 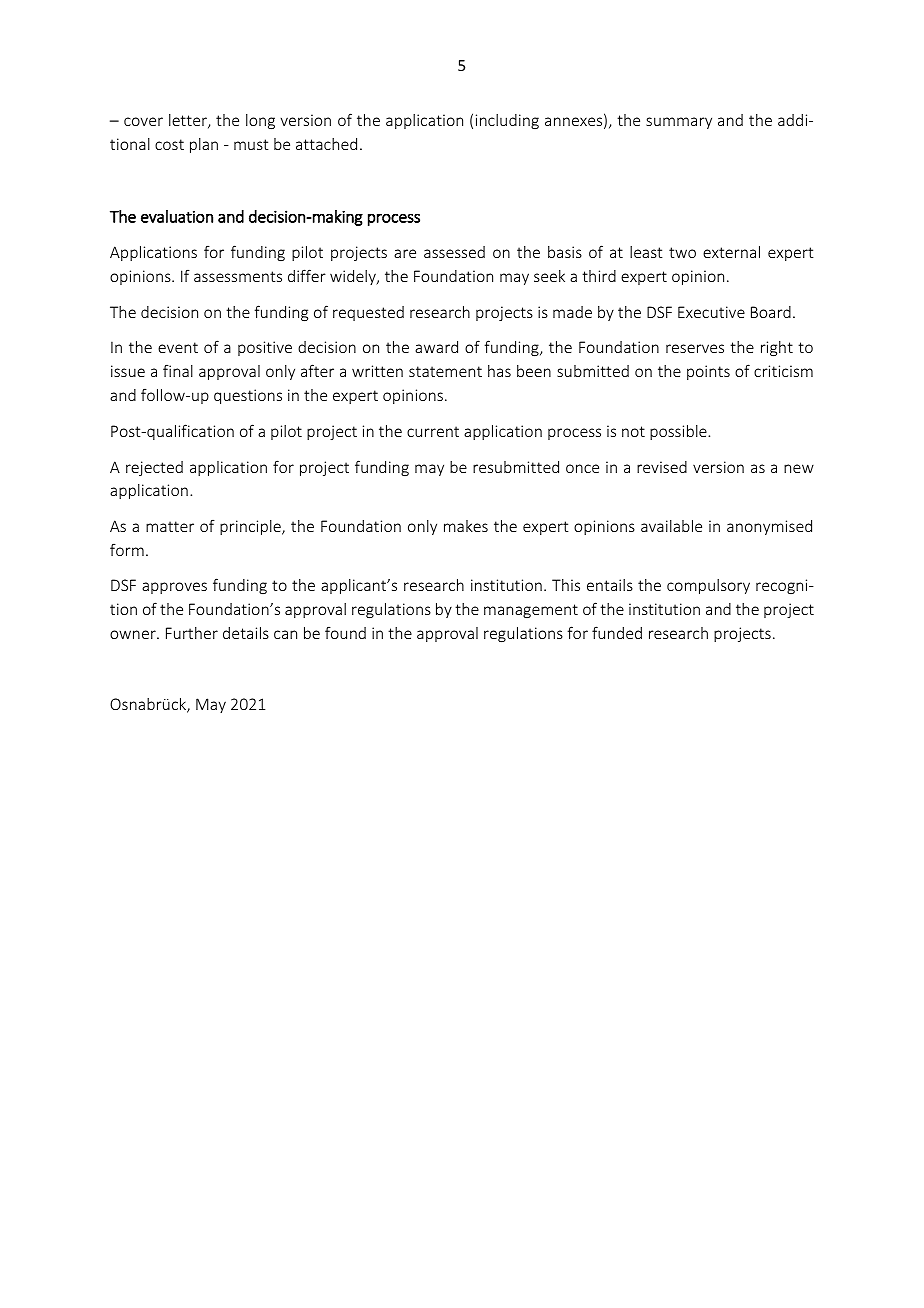 I want to click on including, so click(x=507, y=121).
